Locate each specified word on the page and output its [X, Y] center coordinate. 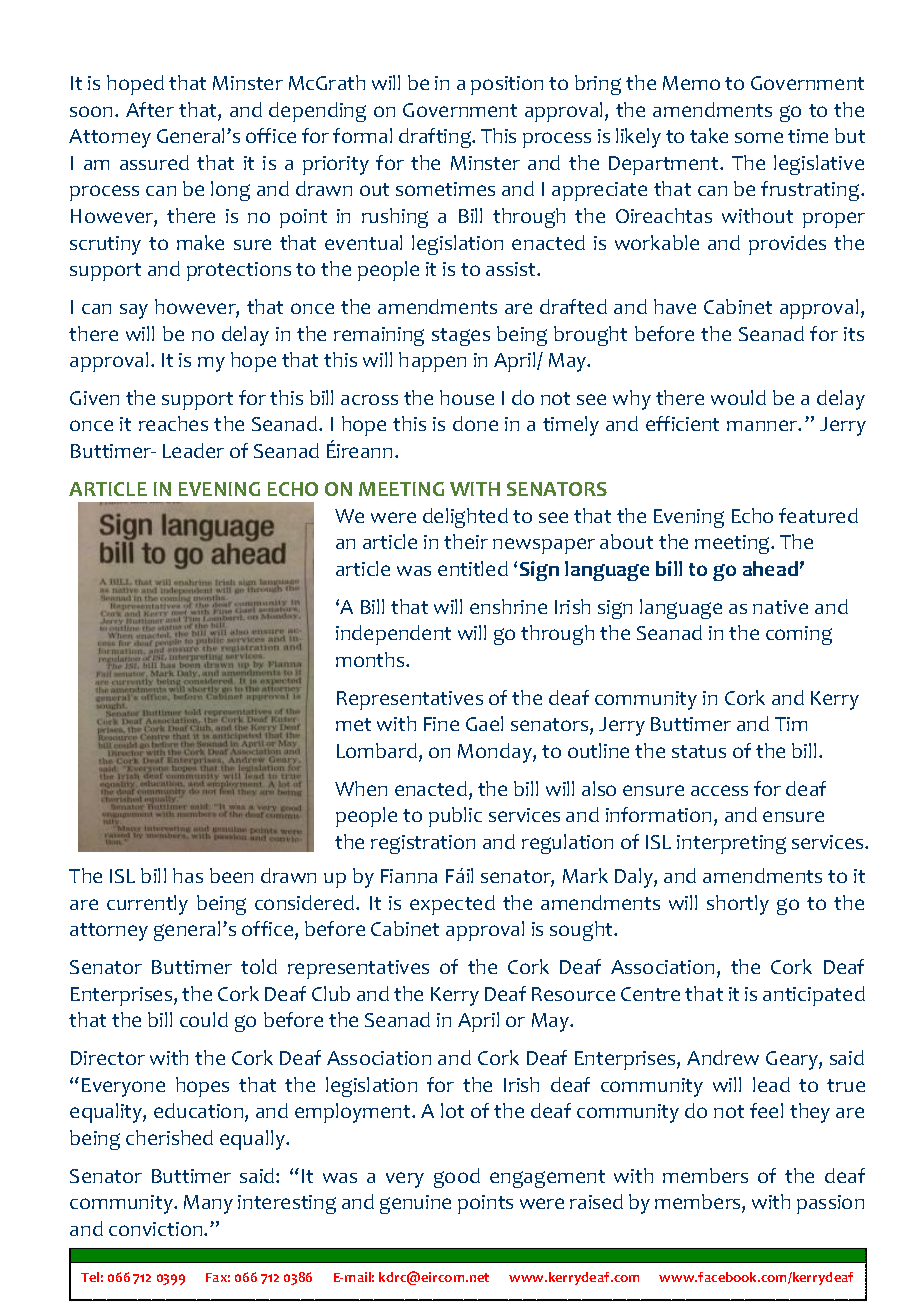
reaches [173, 423]
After [150, 109]
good [457, 1178]
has [188, 875]
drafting [436, 138]
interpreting [731, 844]
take [709, 135]
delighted [465, 518]
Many [208, 1204]
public [455, 817]
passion [830, 1204]
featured [818, 515]
